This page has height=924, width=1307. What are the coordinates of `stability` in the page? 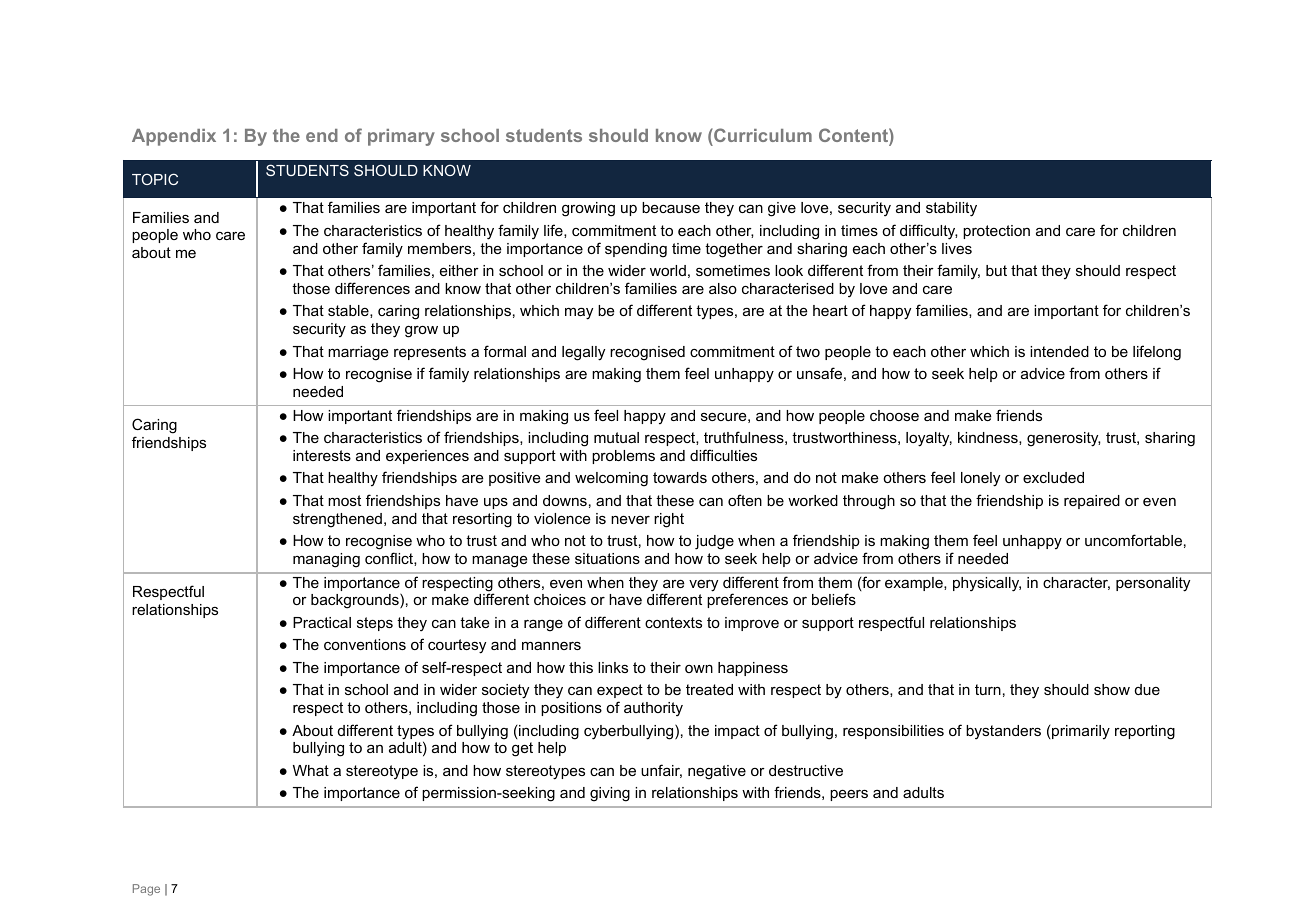 It's located at (951, 209).
